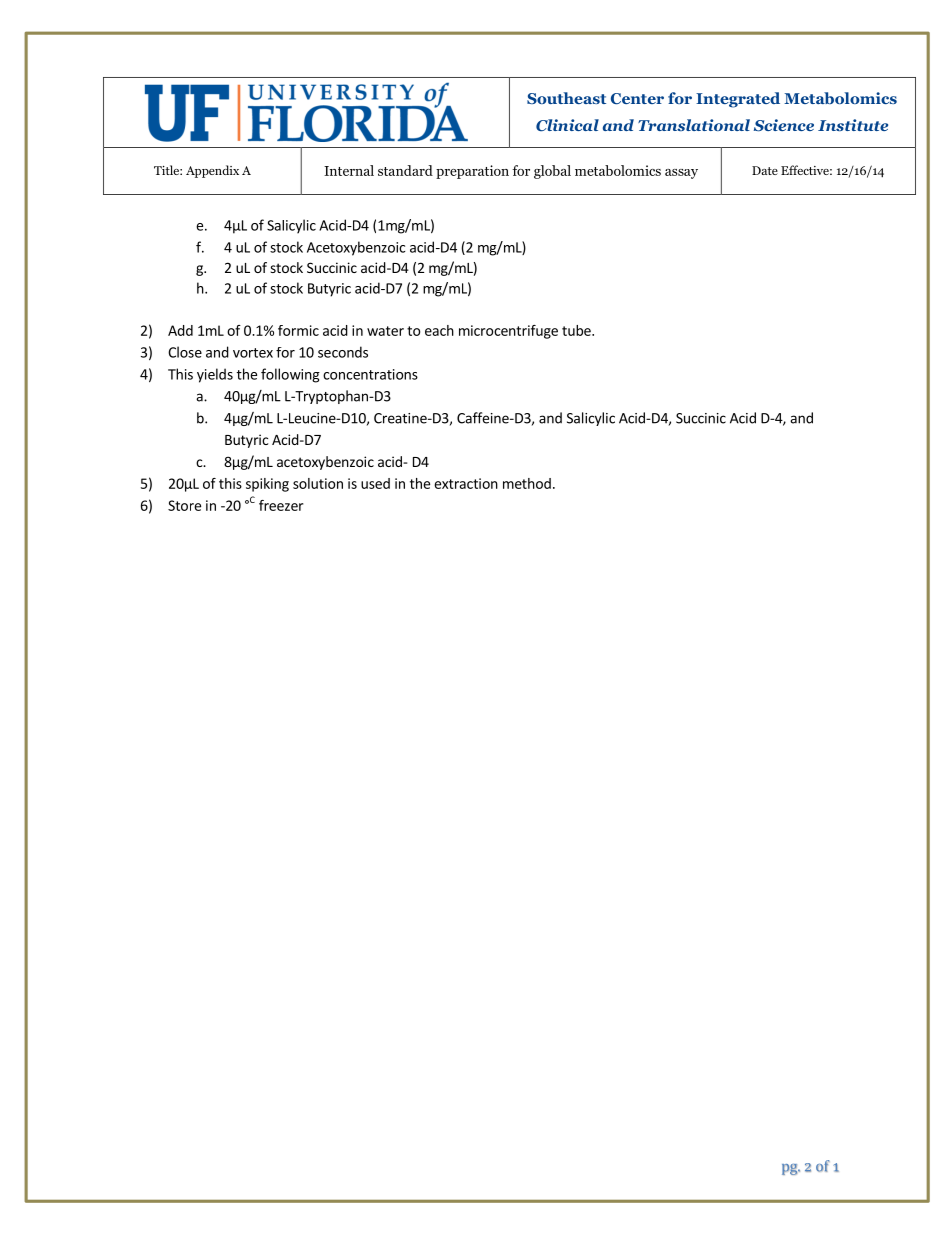 Image resolution: width=952 pixels, height=1233 pixels. Describe the element at coordinates (267, 485) in the image. I see `spiking` at that location.
